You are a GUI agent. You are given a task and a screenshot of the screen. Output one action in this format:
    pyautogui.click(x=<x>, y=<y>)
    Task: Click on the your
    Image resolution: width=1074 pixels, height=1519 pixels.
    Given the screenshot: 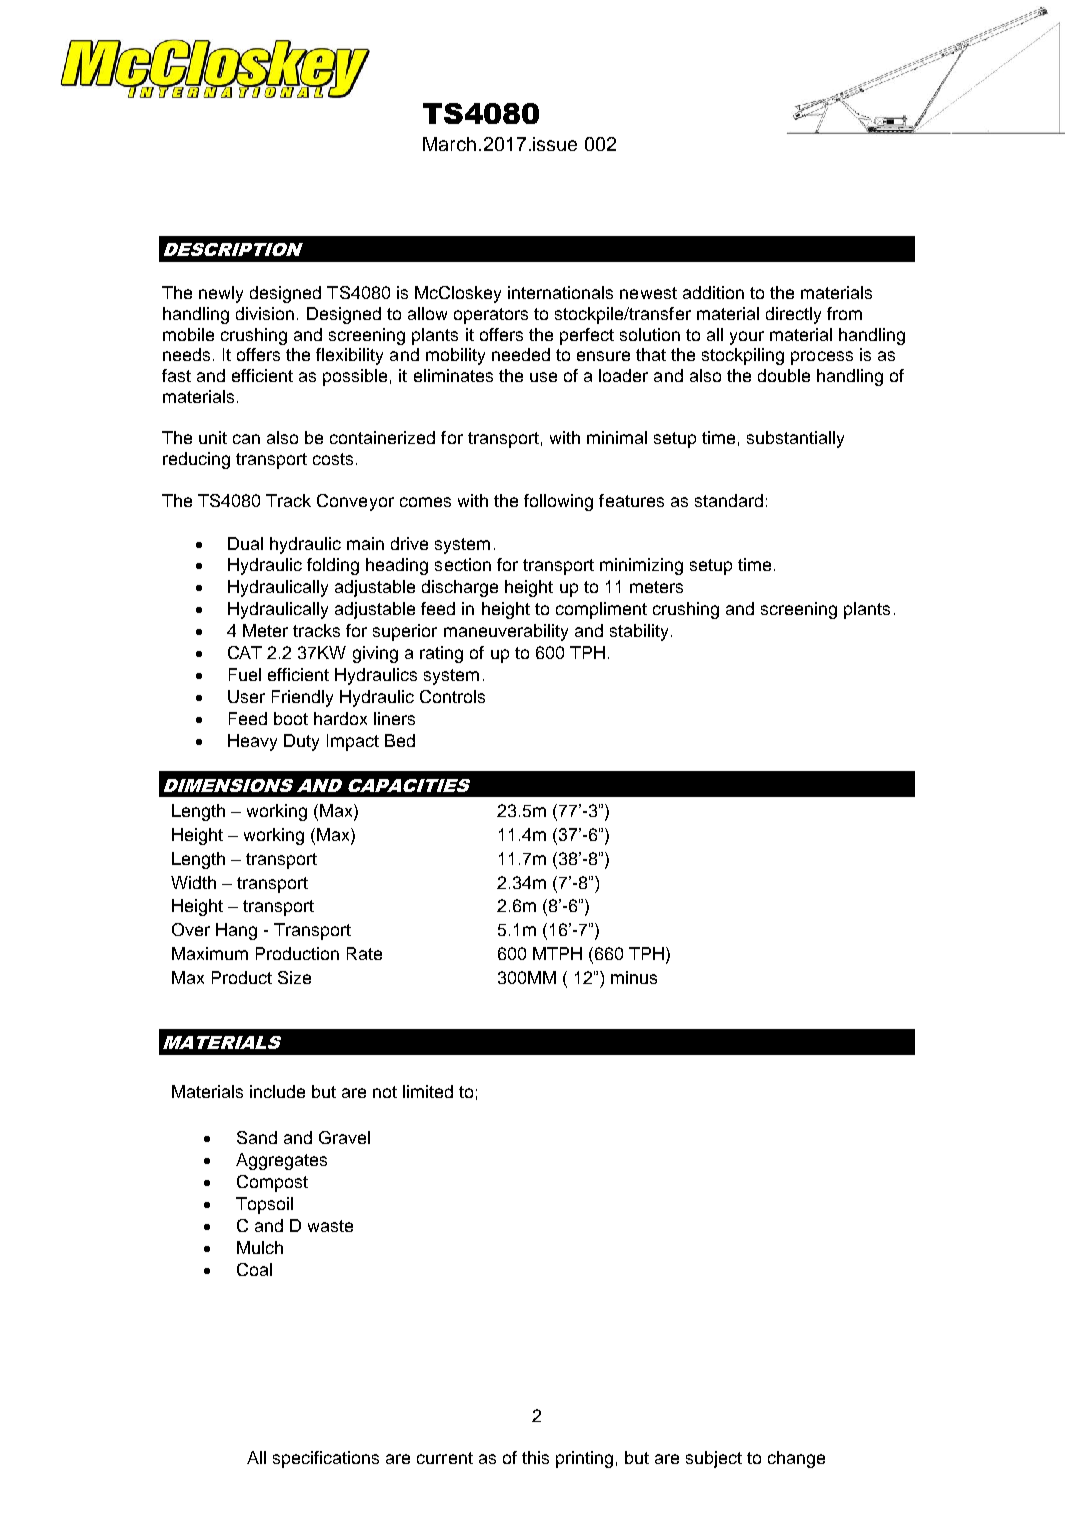 What is the action you would take?
    pyautogui.click(x=747, y=338)
